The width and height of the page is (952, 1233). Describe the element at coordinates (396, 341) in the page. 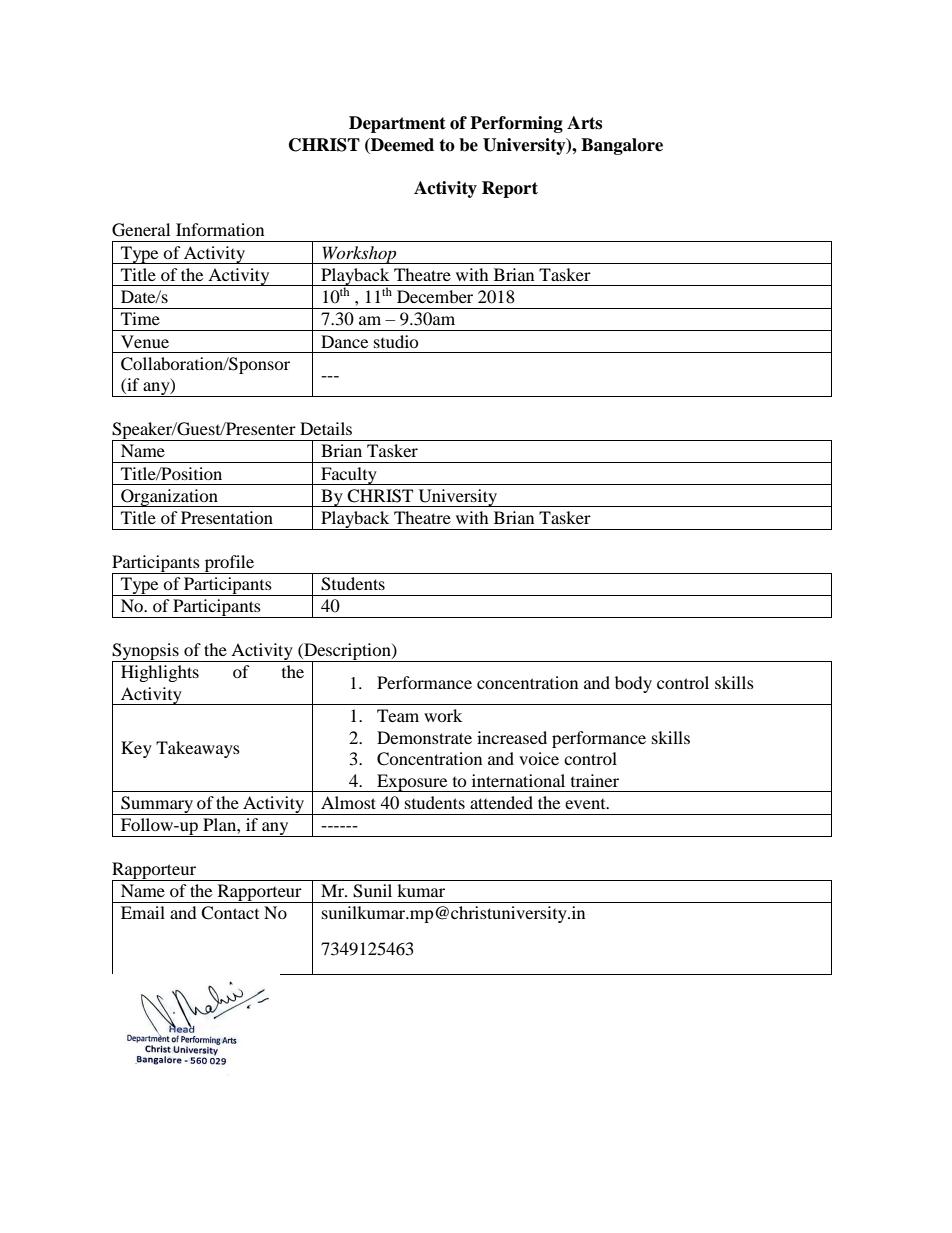

I see `studio` at that location.
